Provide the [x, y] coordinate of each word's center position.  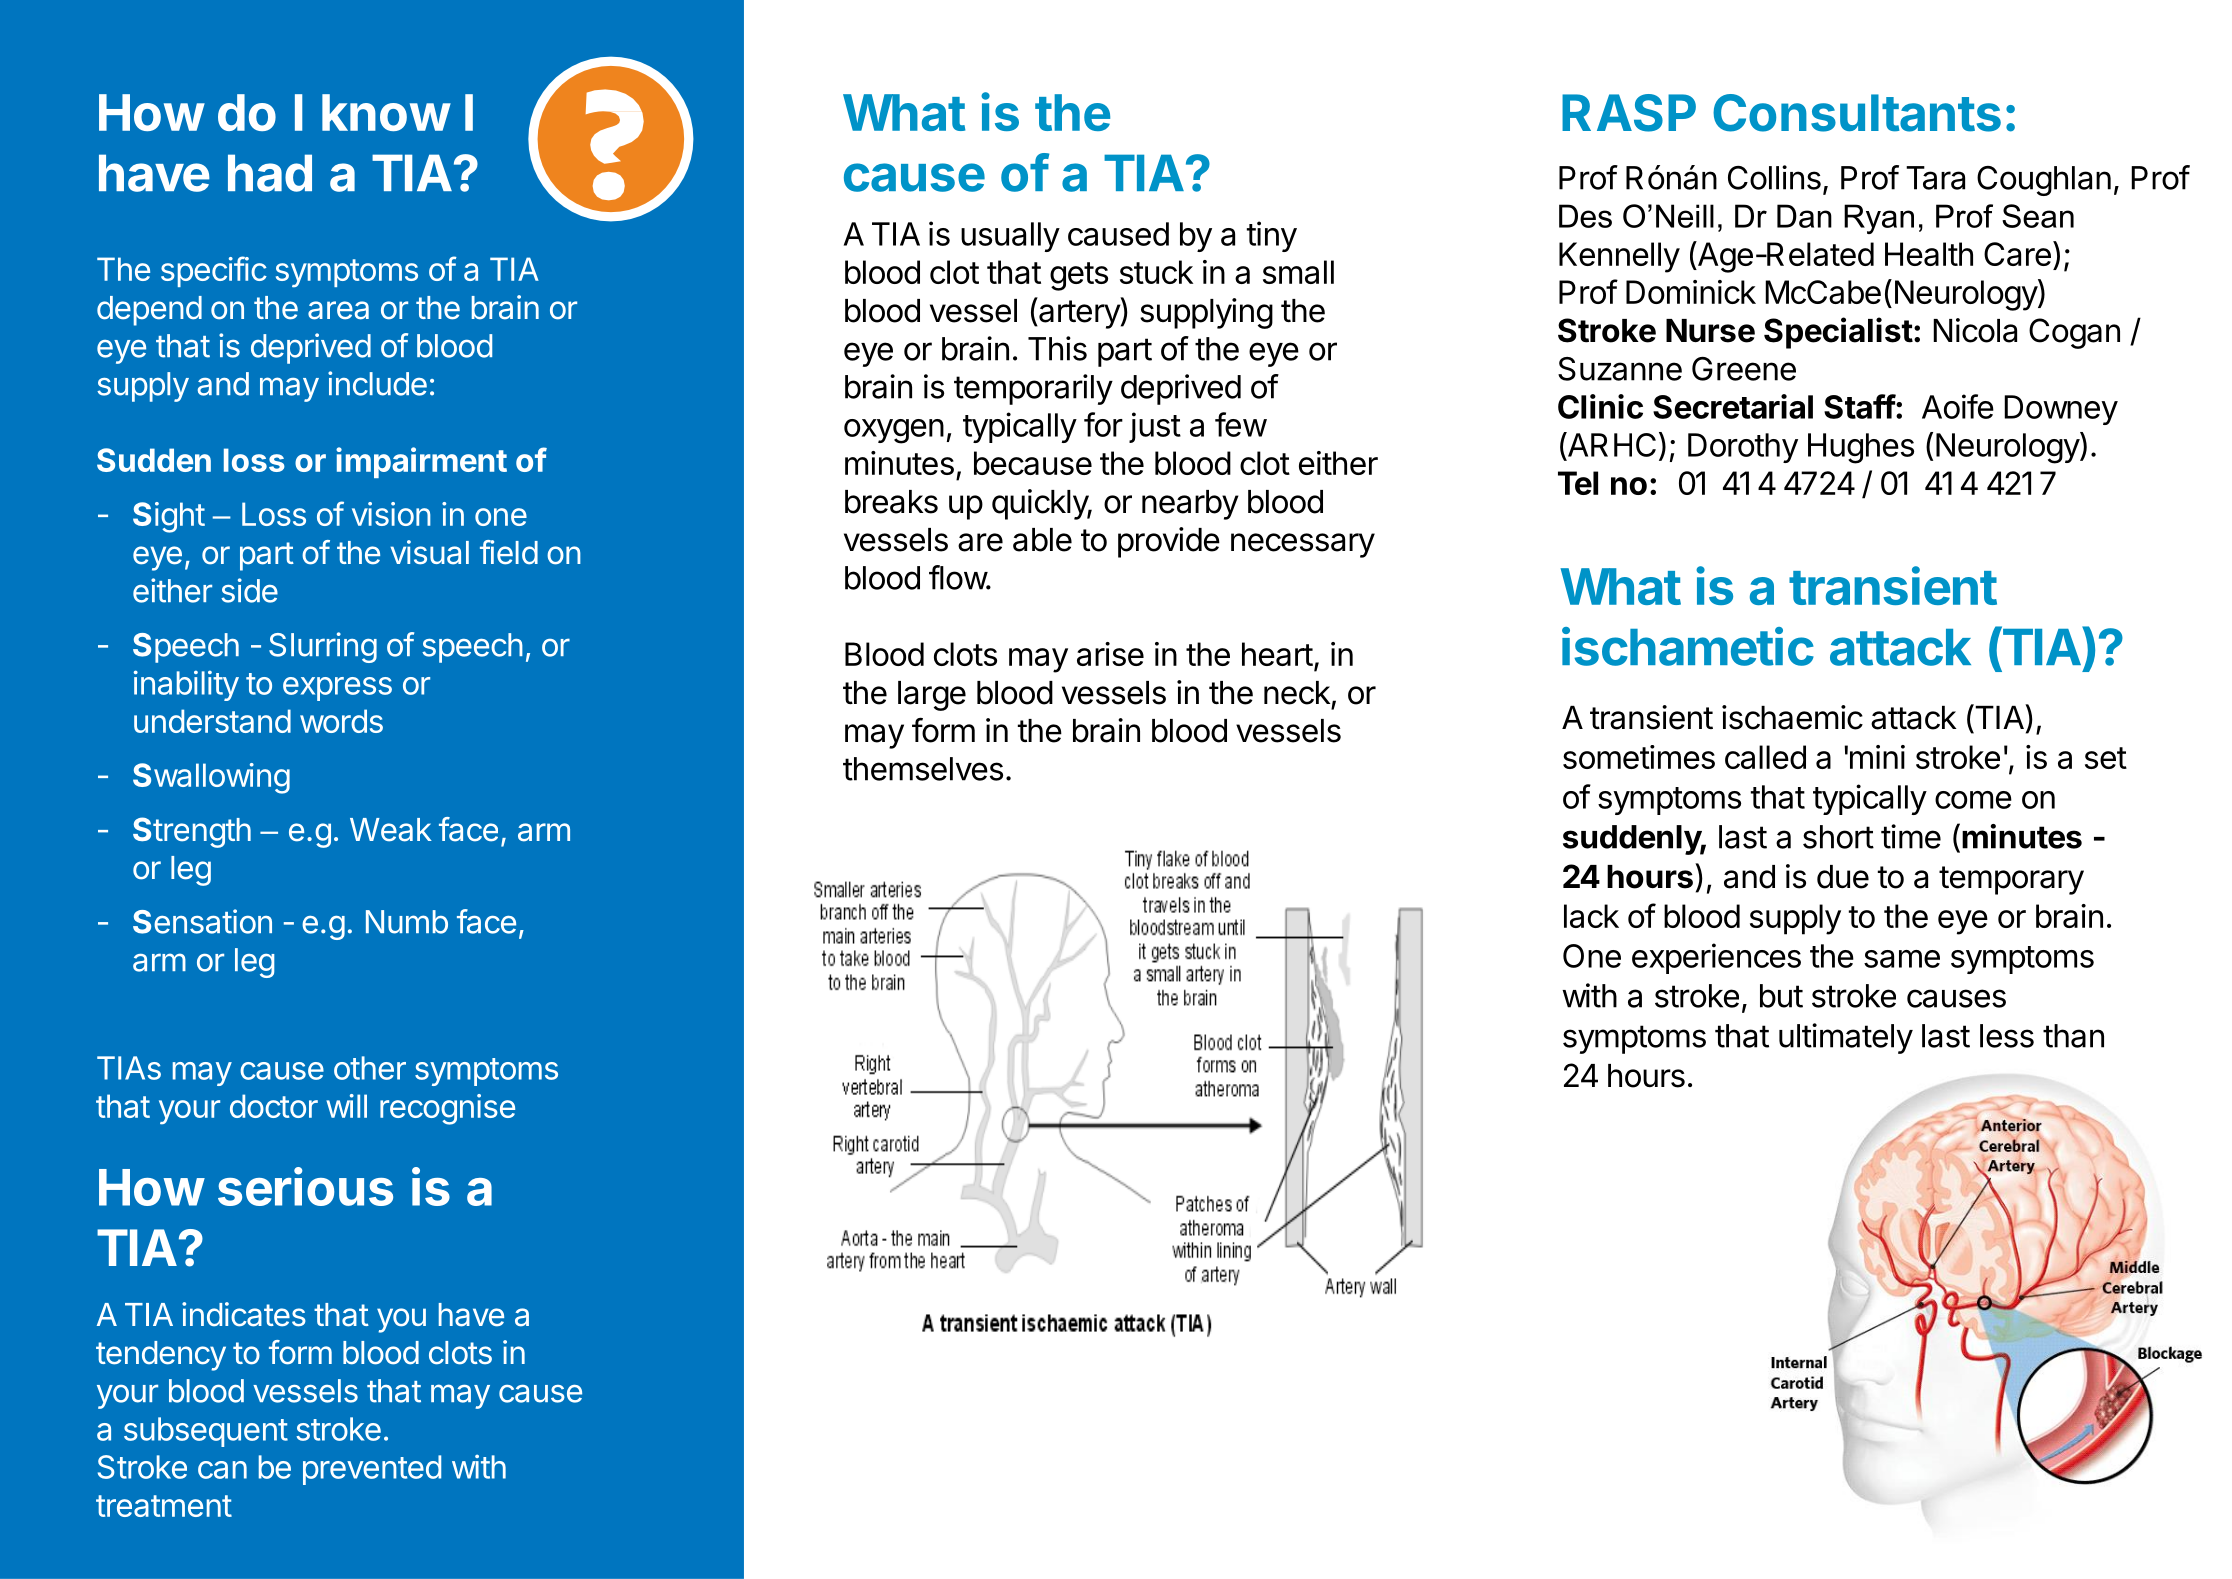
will [346, 1106]
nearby [1190, 505]
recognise [447, 1109]
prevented [372, 1470]
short [1838, 837]
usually [1010, 237]
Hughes [1861, 448]
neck [1297, 693]
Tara [1935, 178]
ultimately [1846, 1038]
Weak [391, 830]
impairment [421, 462]
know [386, 112]
